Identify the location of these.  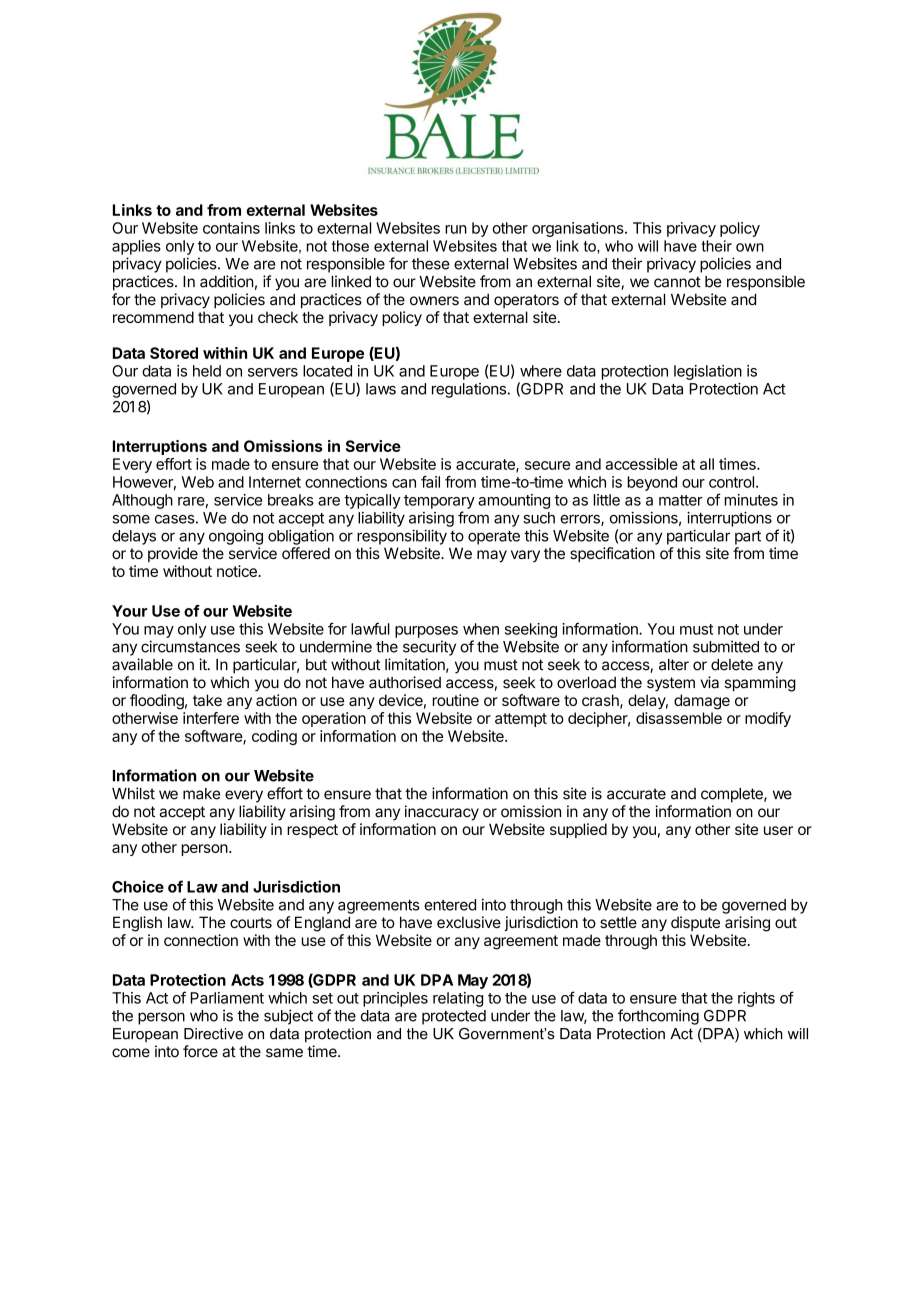
(431, 264).
